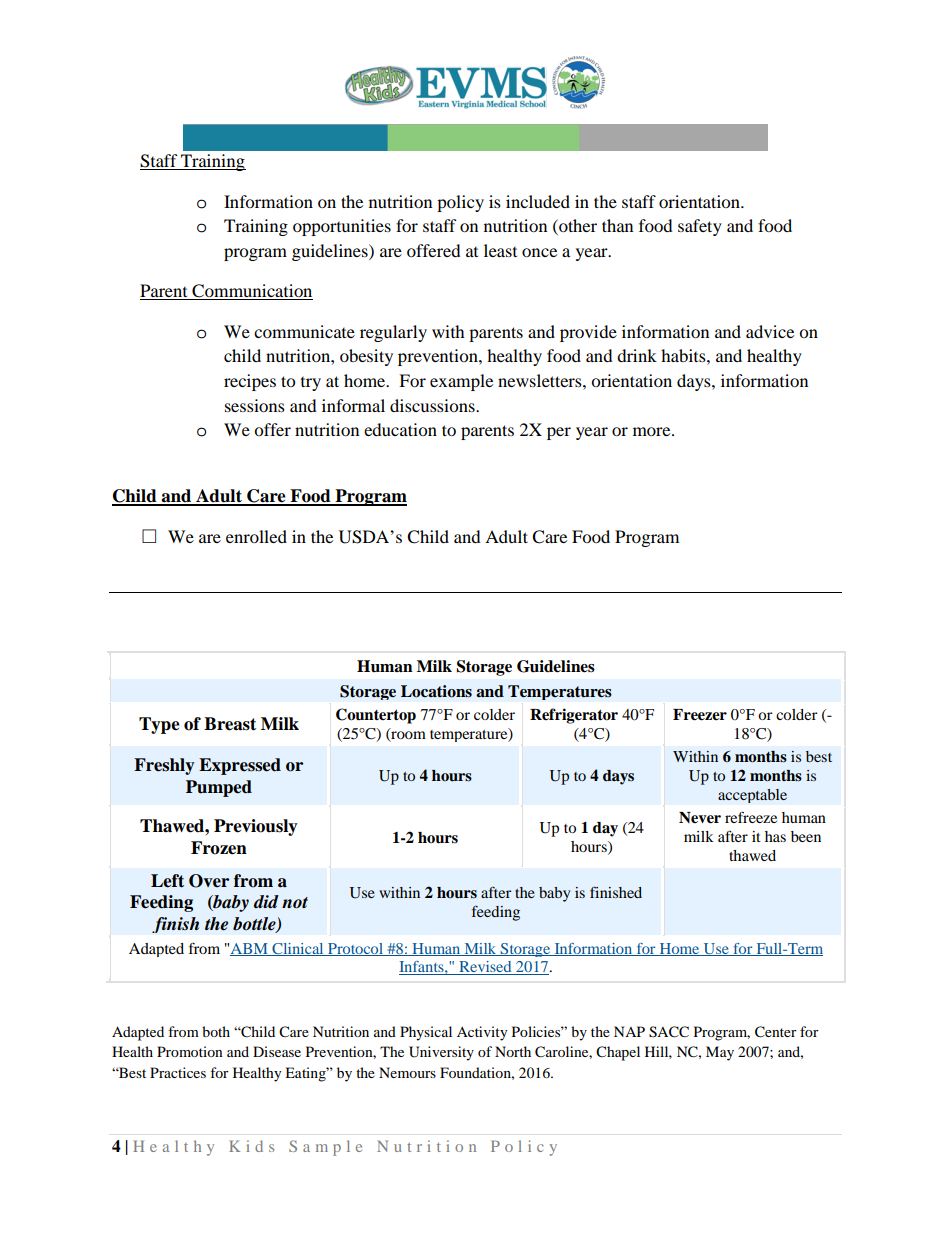  I want to click on Locations, so click(436, 691).
